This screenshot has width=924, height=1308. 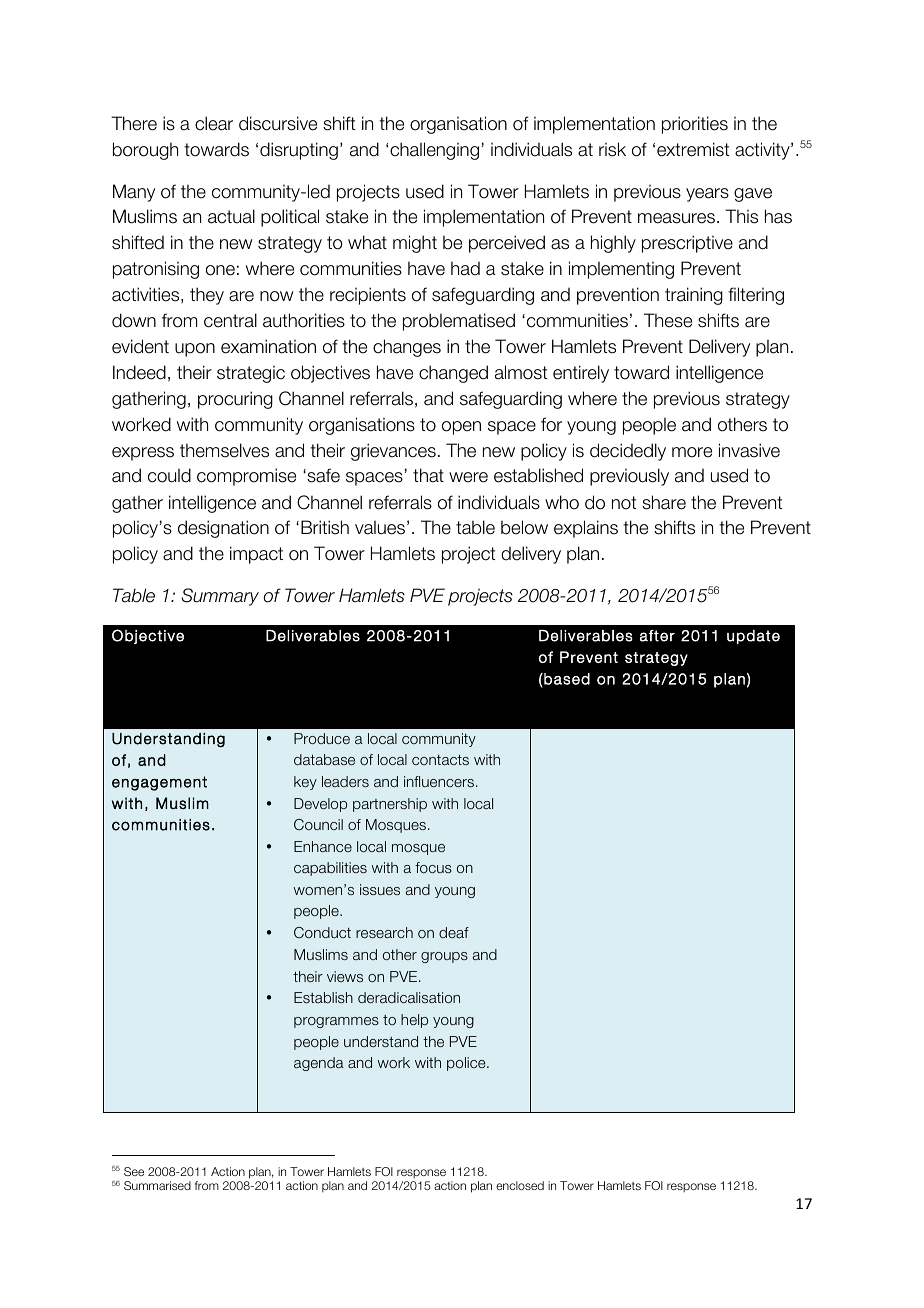 What do you see at coordinates (657, 636) in the screenshot?
I see `after` at bounding box center [657, 636].
